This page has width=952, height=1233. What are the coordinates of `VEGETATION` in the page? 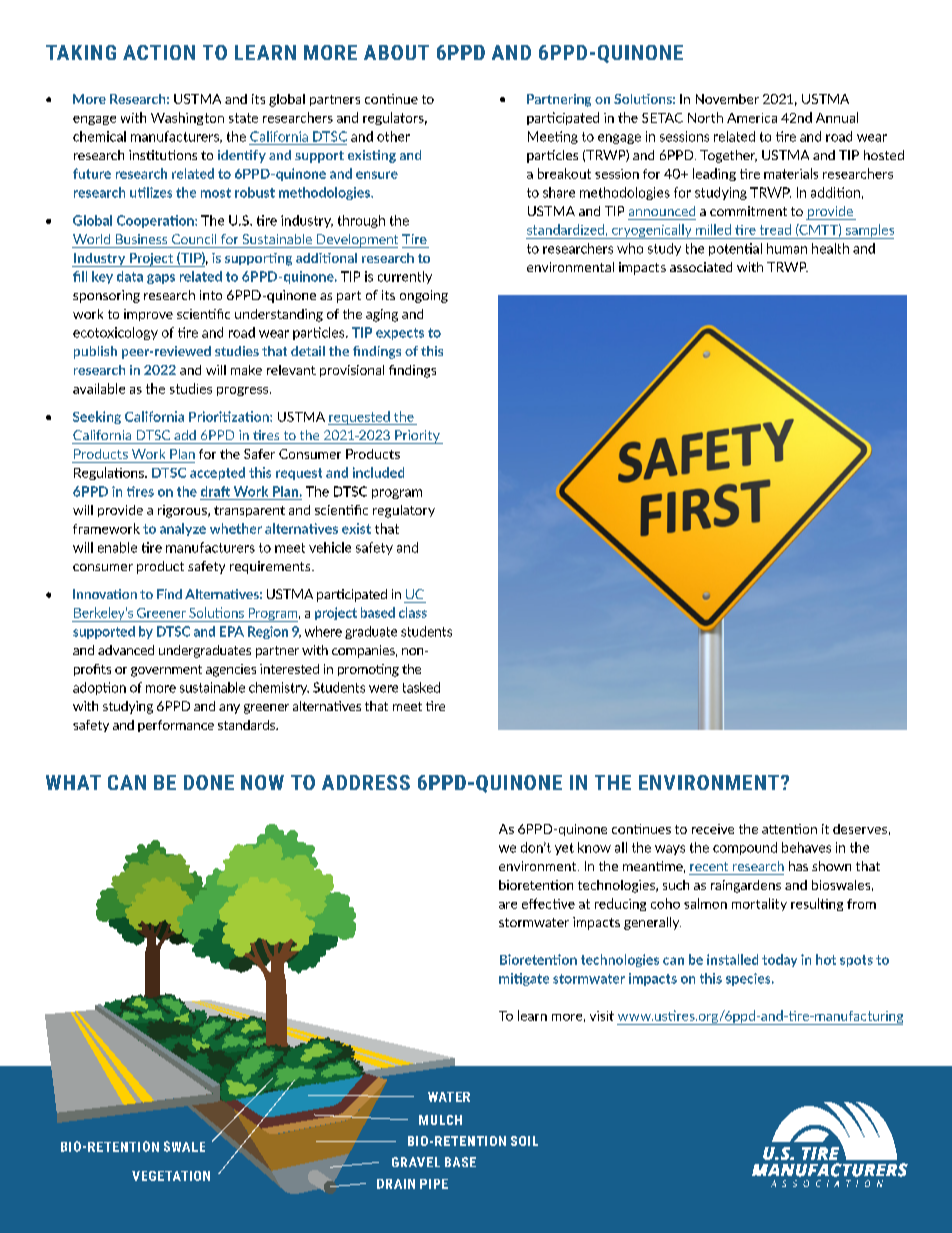 It's located at (171, 1176).
